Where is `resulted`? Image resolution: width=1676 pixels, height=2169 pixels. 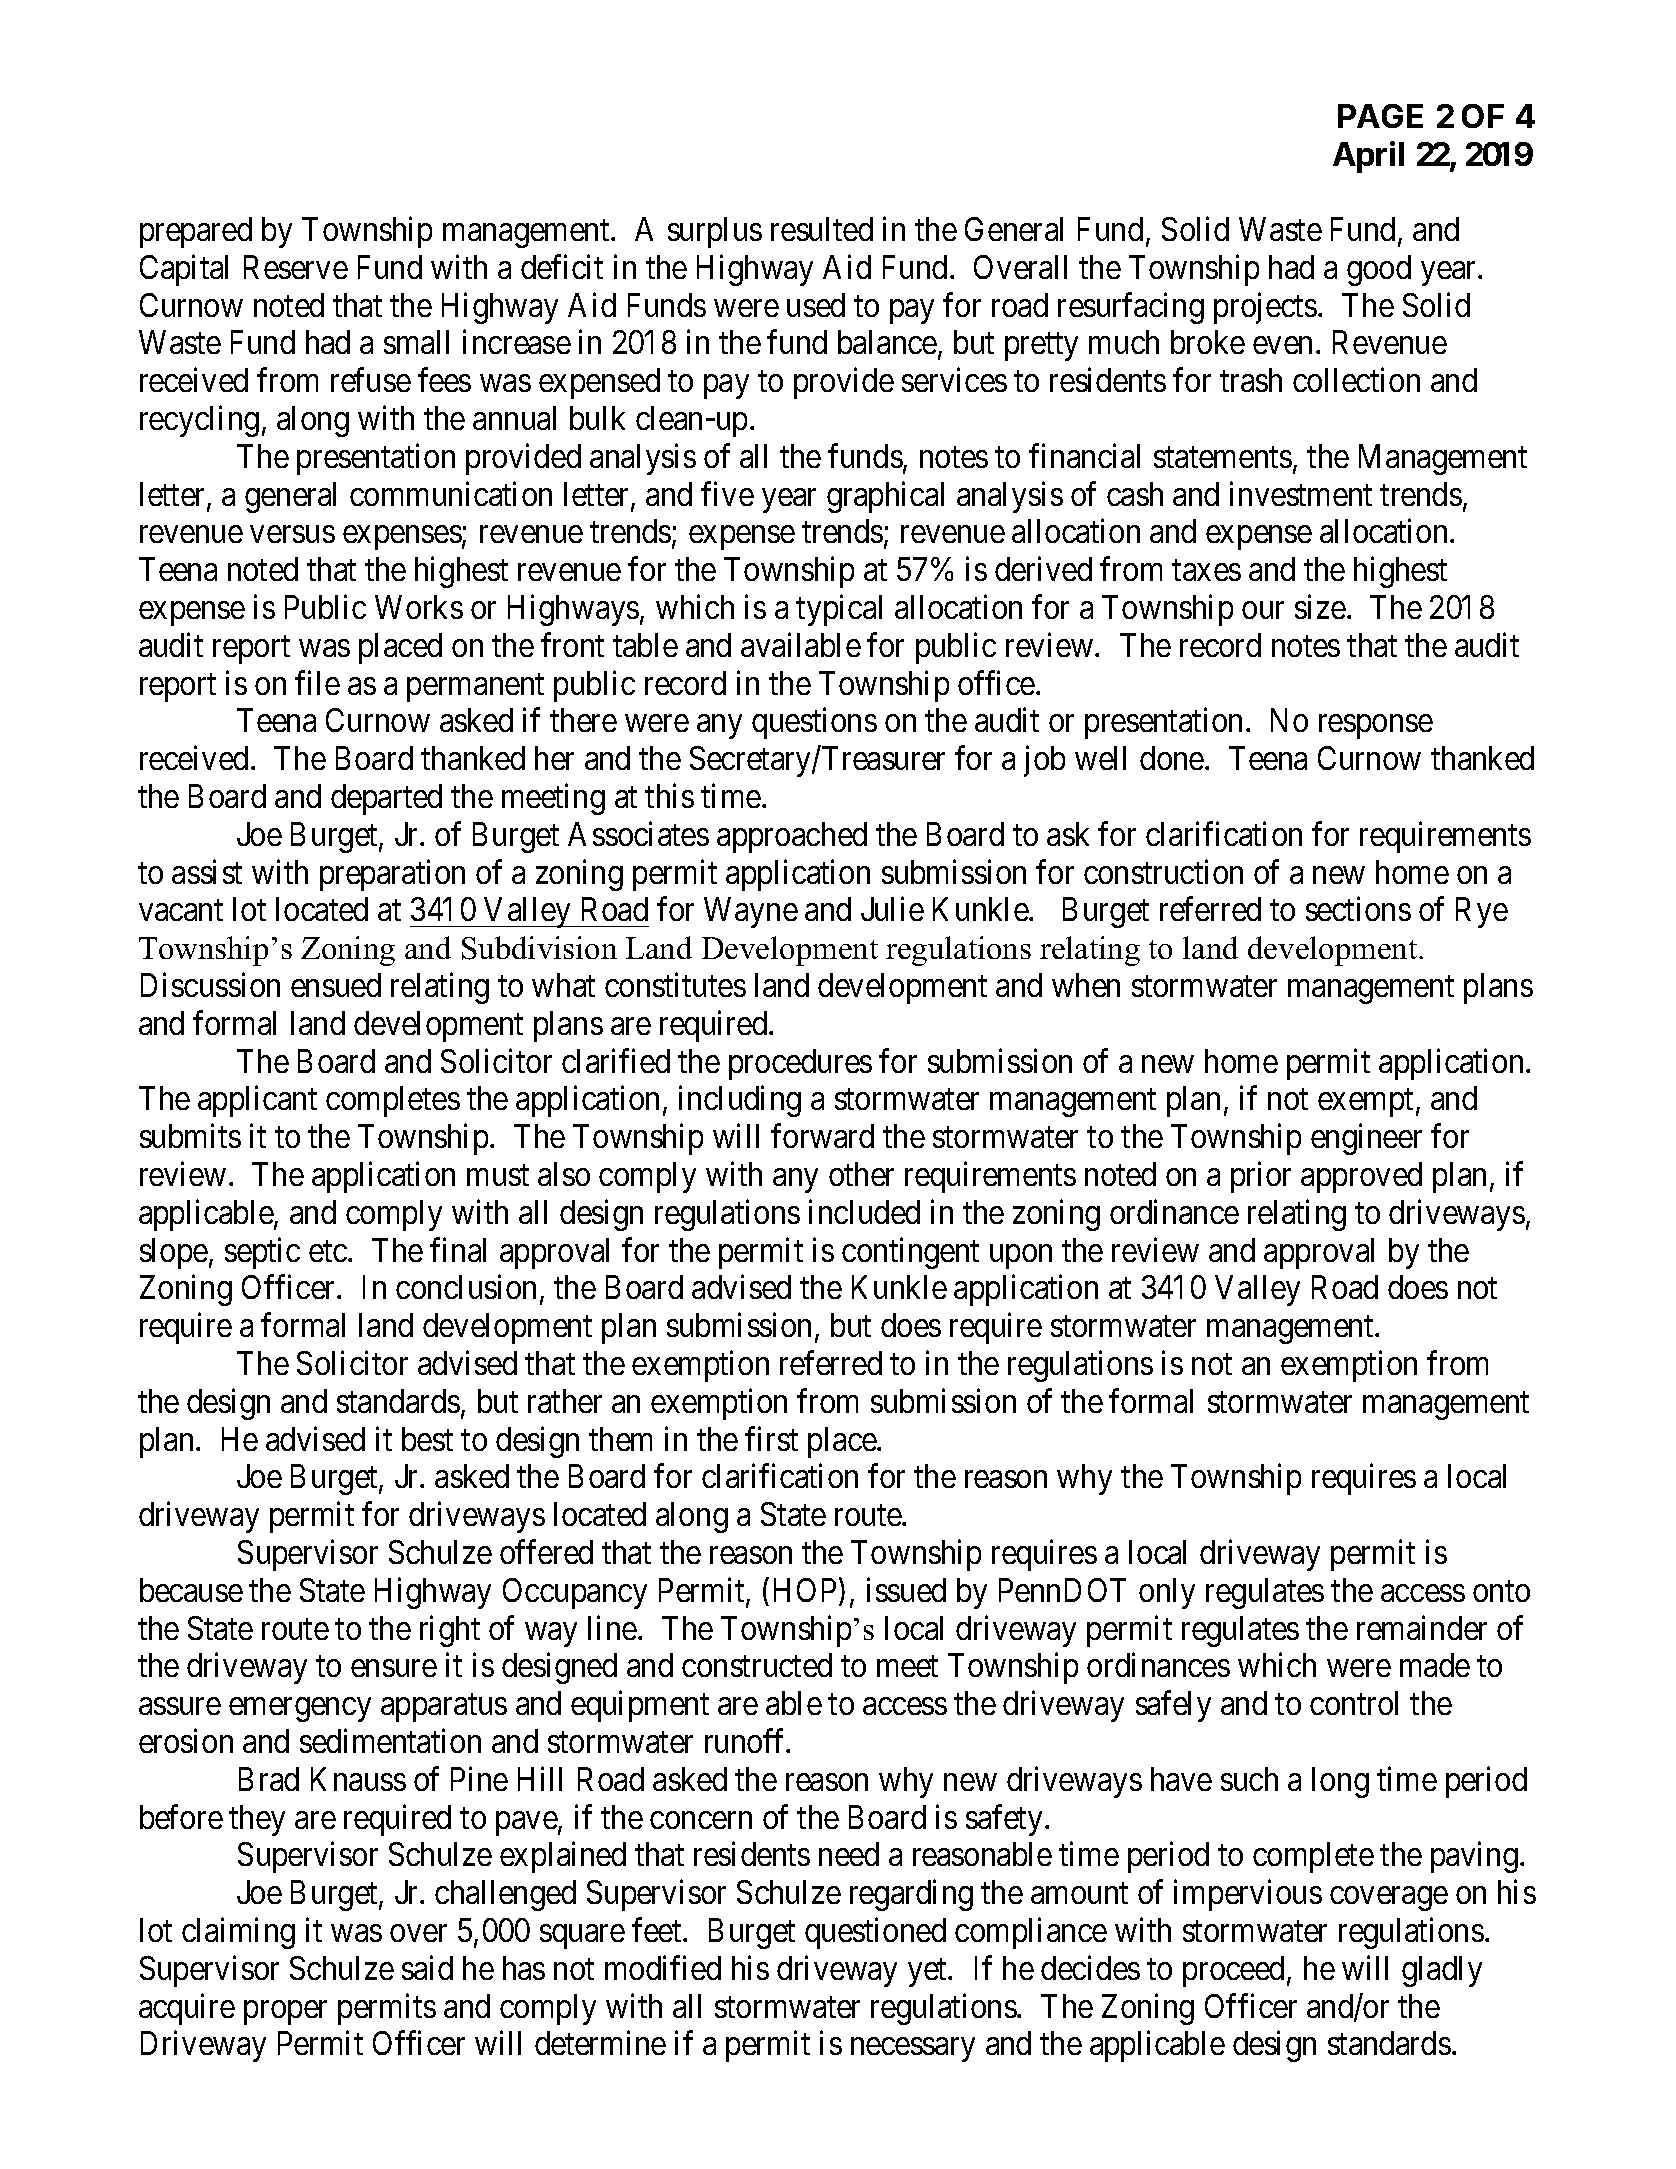
resulted is located at coordinates (822, 229).
